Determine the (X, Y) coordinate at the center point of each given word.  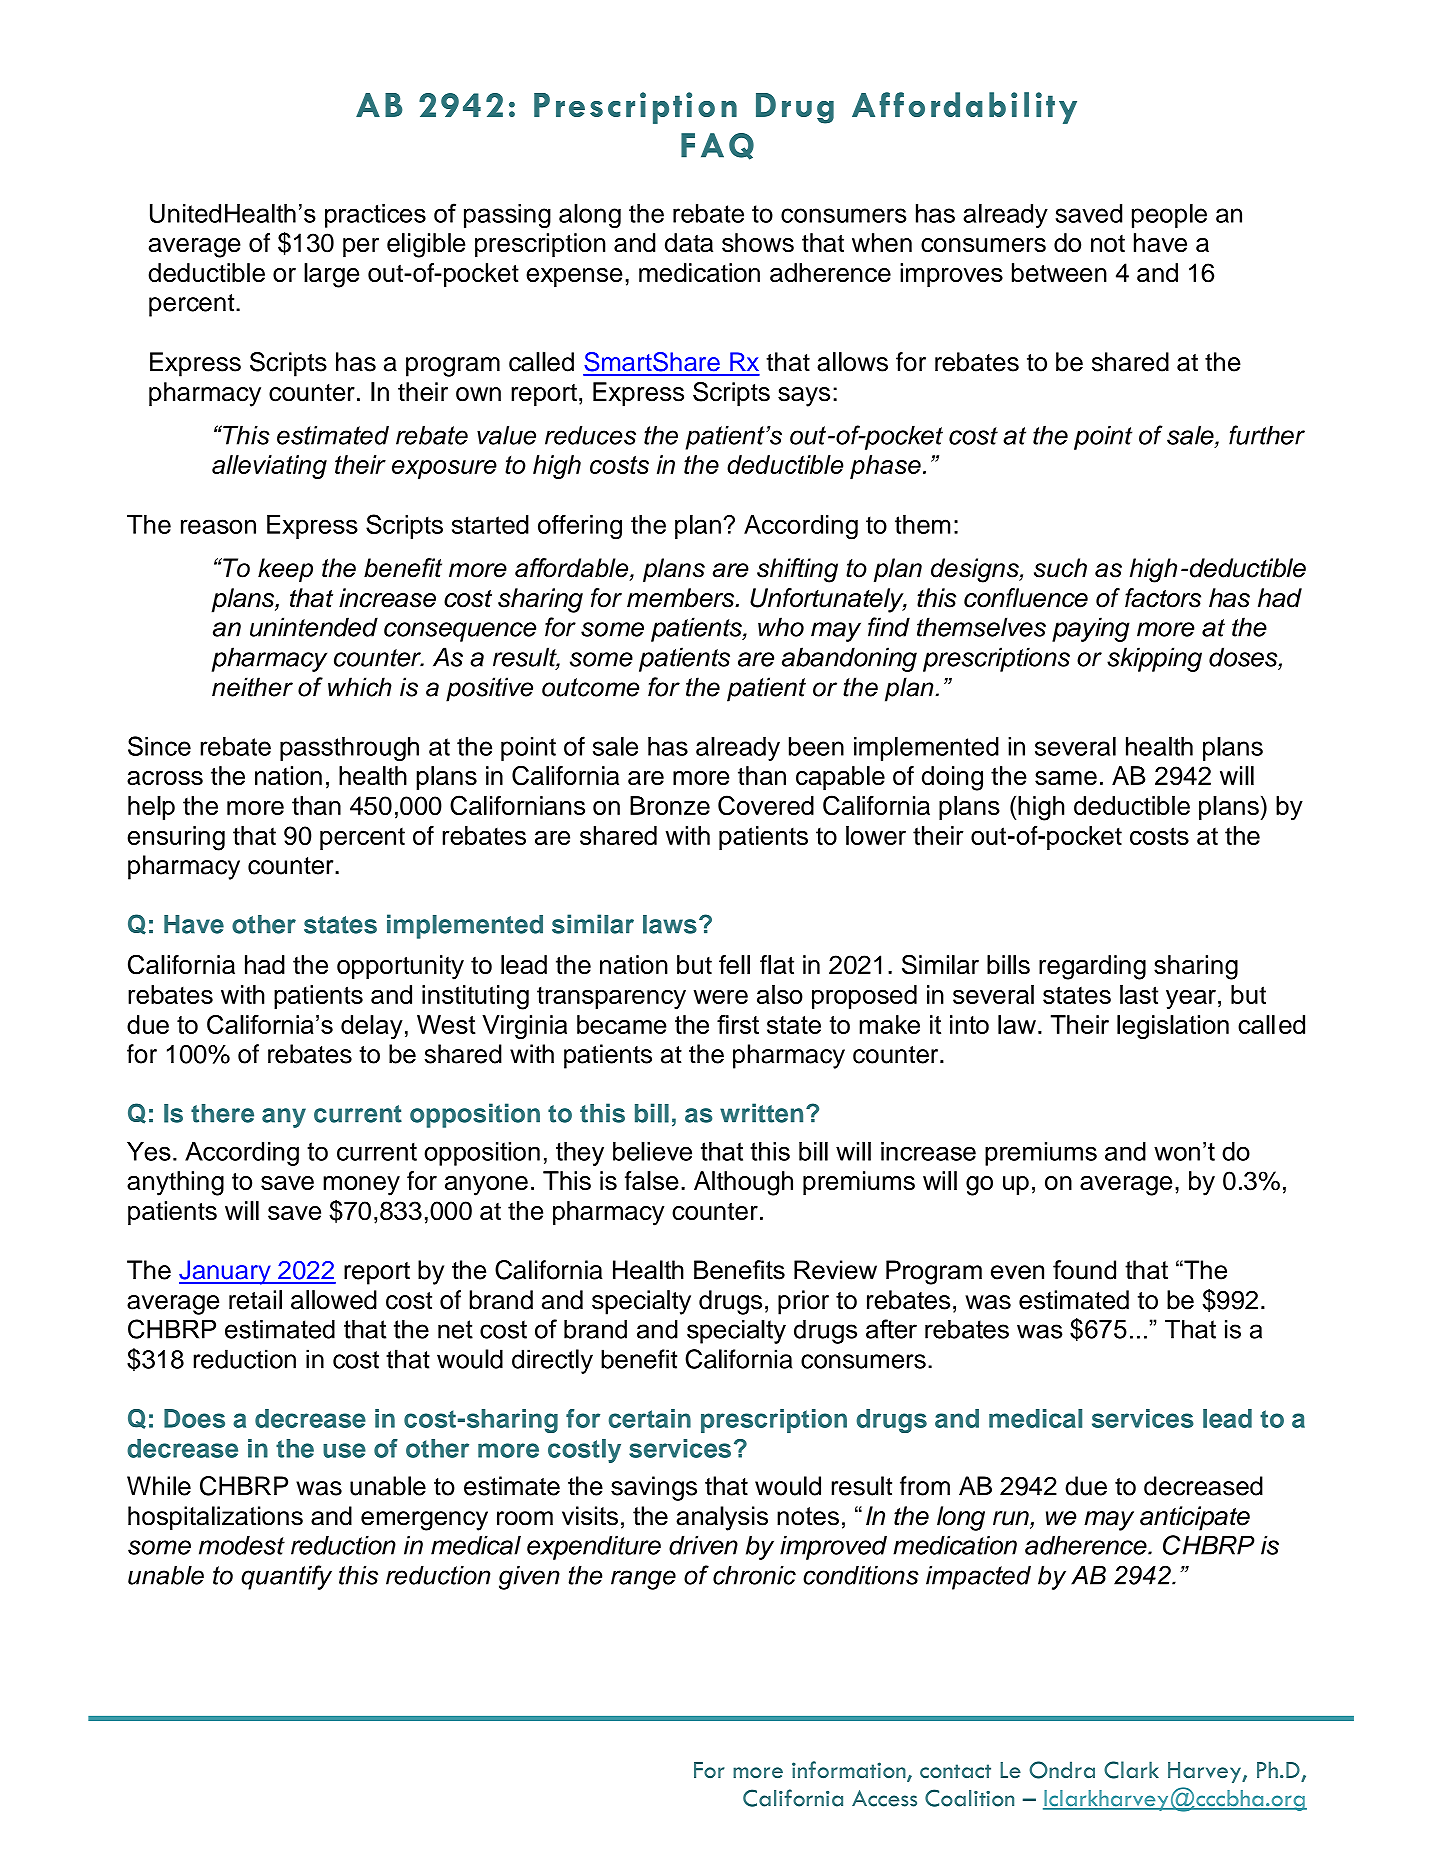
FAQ (717, 146)
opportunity (400, 967)
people (1169, 215)
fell (734, 964)
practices (375, 216)
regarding (1092, 967)
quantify (286, 1577)
